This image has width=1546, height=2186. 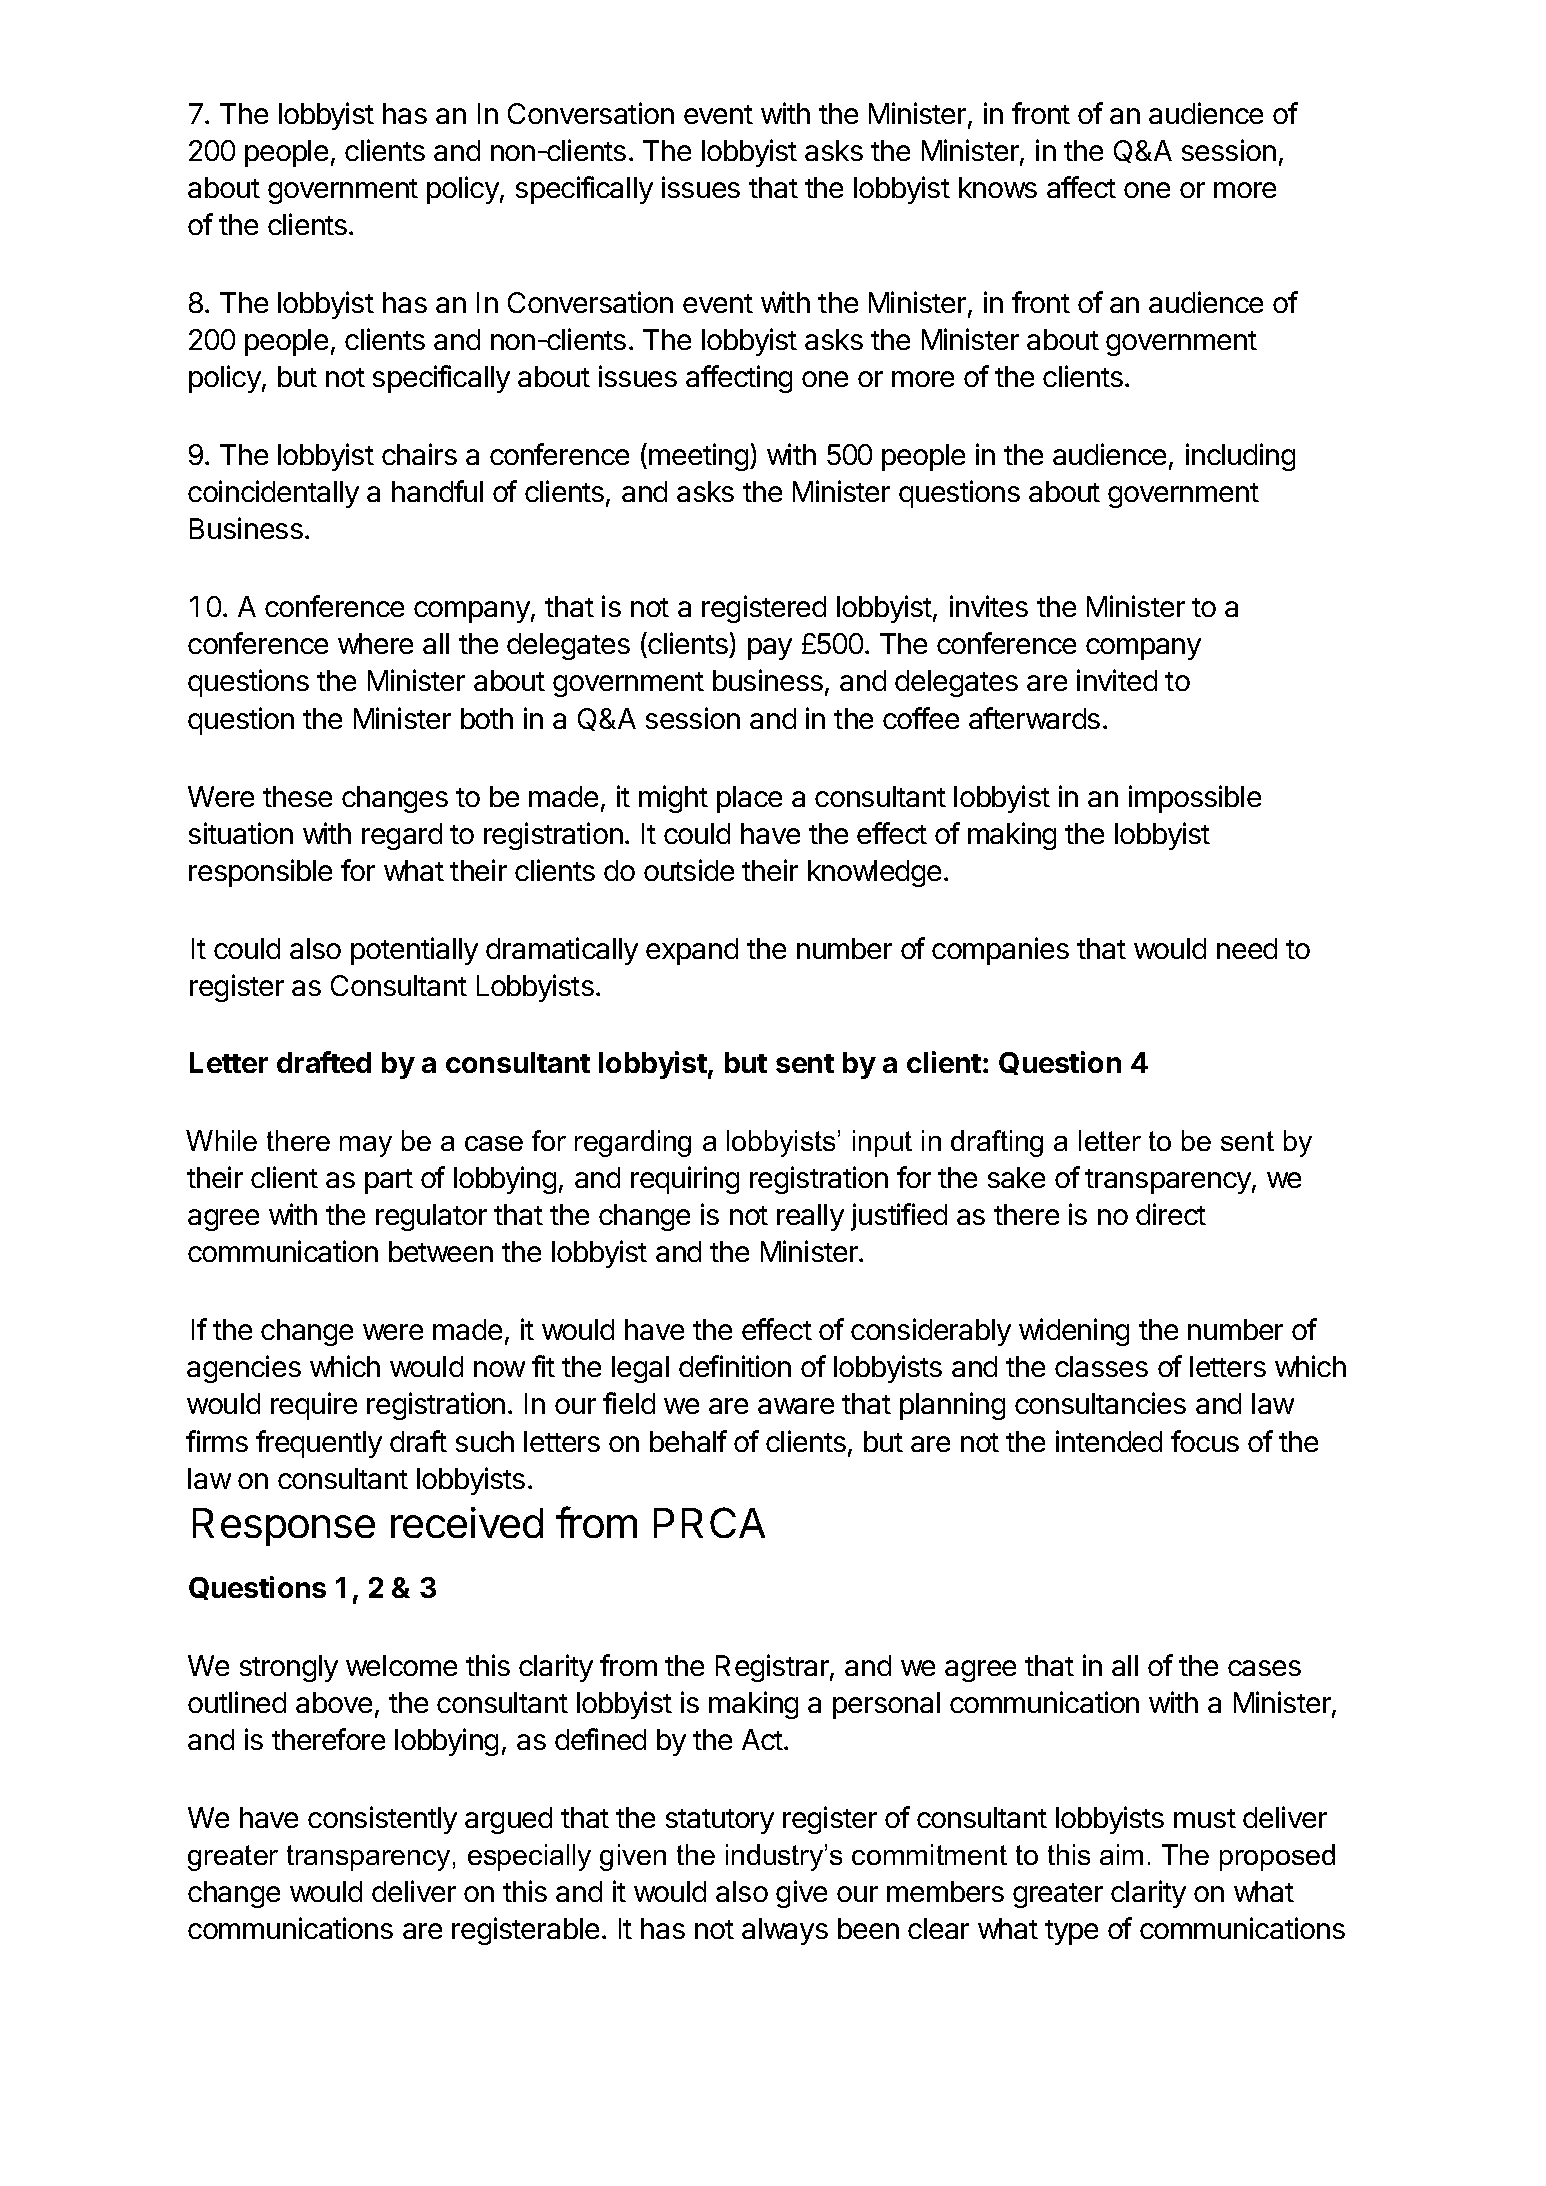 I want to click on always, so click(x=785, y=1931).
